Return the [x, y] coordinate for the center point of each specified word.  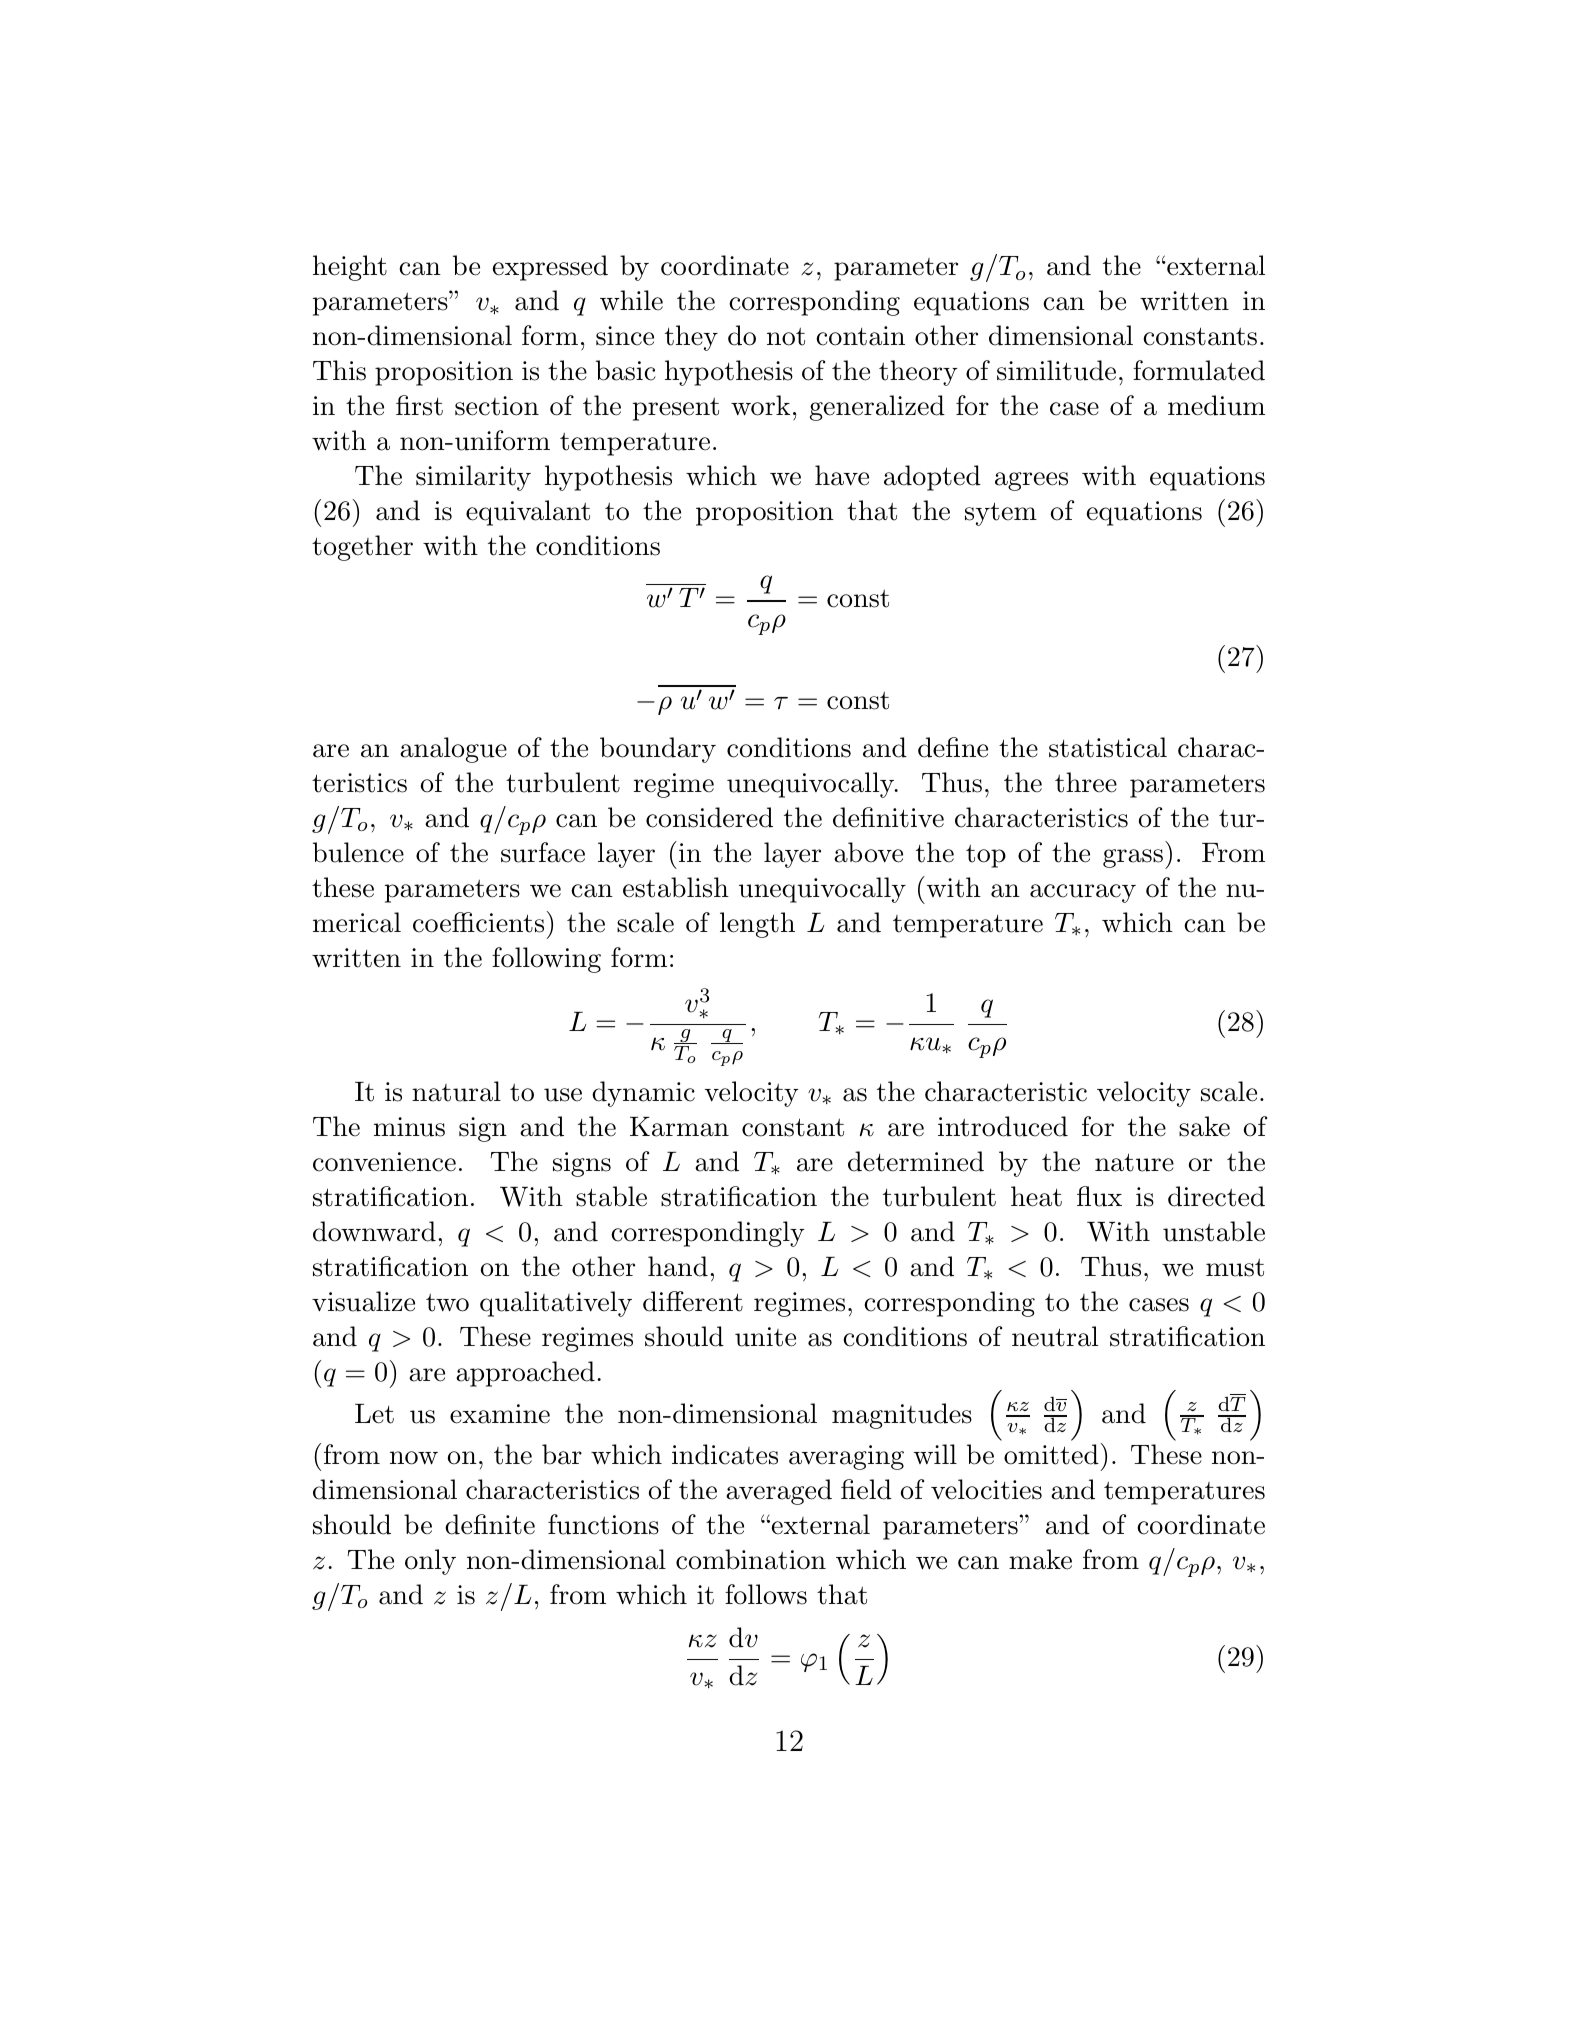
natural [456, 1091]
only [430, 1562]
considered [709, 817]
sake [1204, 1126]
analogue [453, 750]
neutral [1055, 1336]
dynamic [643, 1094]
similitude [1056, 370]
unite [765, 1337]
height [350, 268]
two [447, 1303]
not [786, 337]
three [1086, 782]
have [842, 475]
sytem [1001, 514]
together [362, 548]
